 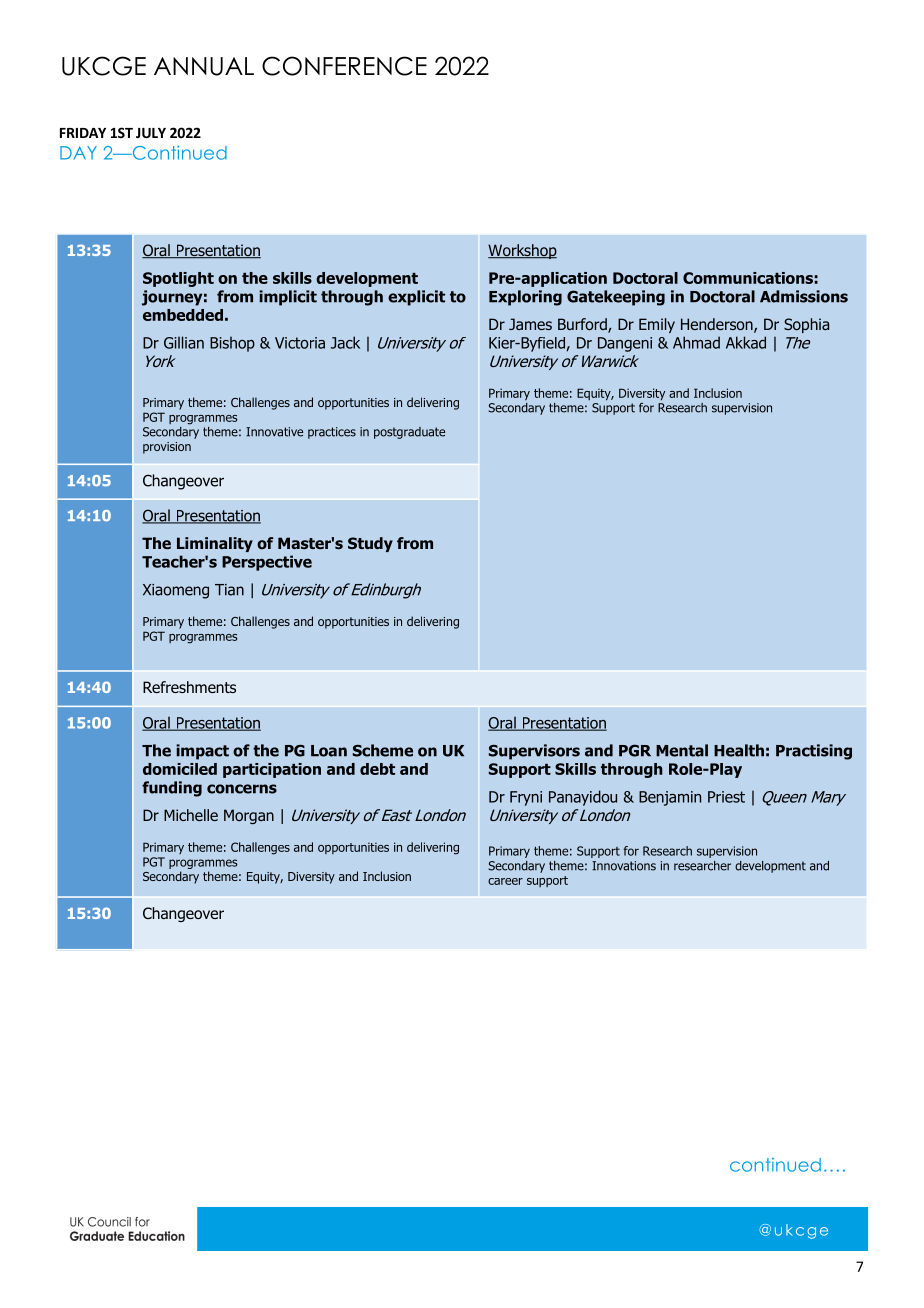 I want to click on Michelle, so click(x=191, y=815).
